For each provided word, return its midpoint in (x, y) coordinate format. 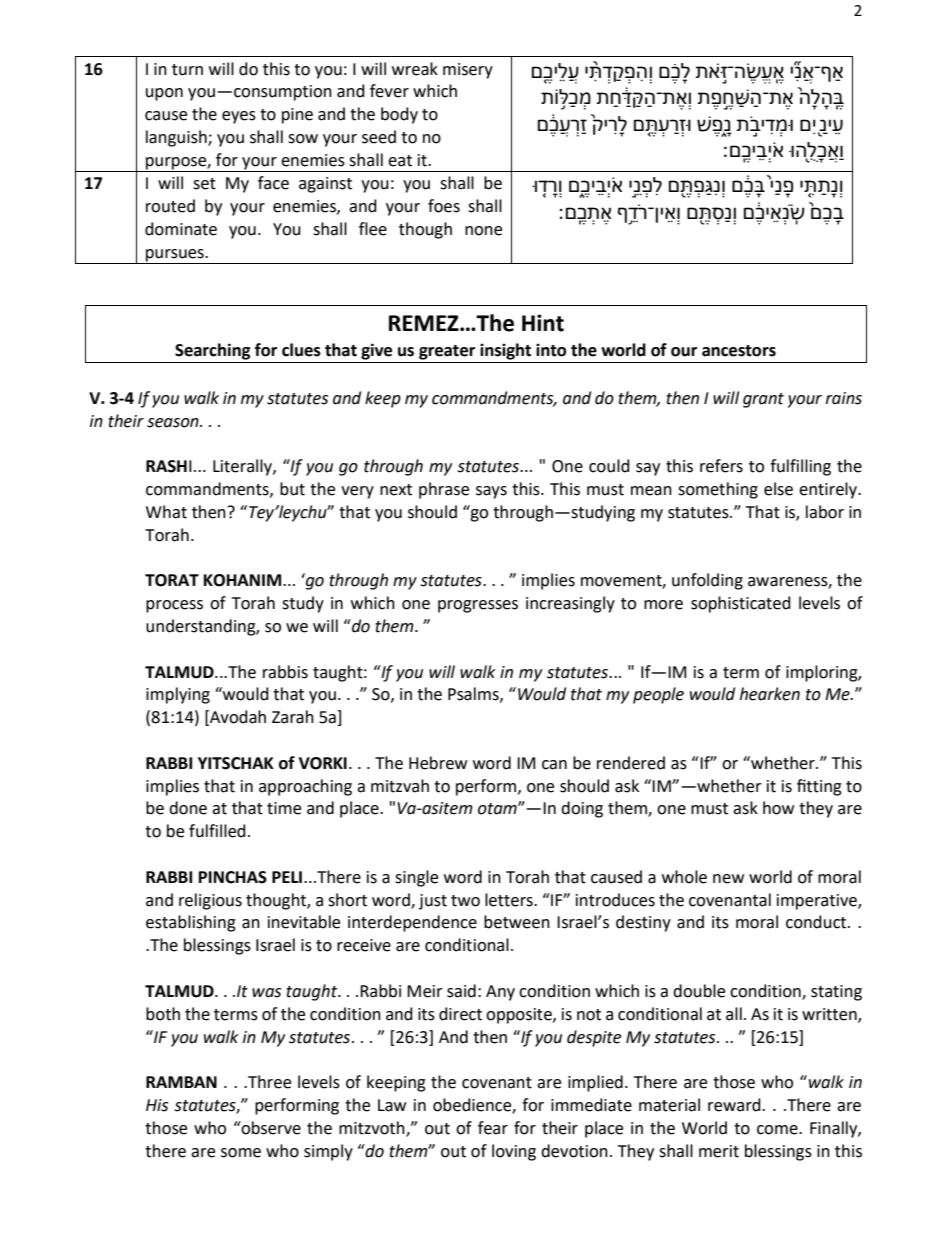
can (554, 765)
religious (210, 901)
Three (268, 1082)
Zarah (293, 717)
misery (468, 71)
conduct (817, 922)
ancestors (739, 351)
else (778, 489)
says (491, 492)
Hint (543, 323)
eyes (239, 117)
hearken (770, 694)
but (292, 489)
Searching (213, 351)
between (517, 922)
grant (763, 400)
